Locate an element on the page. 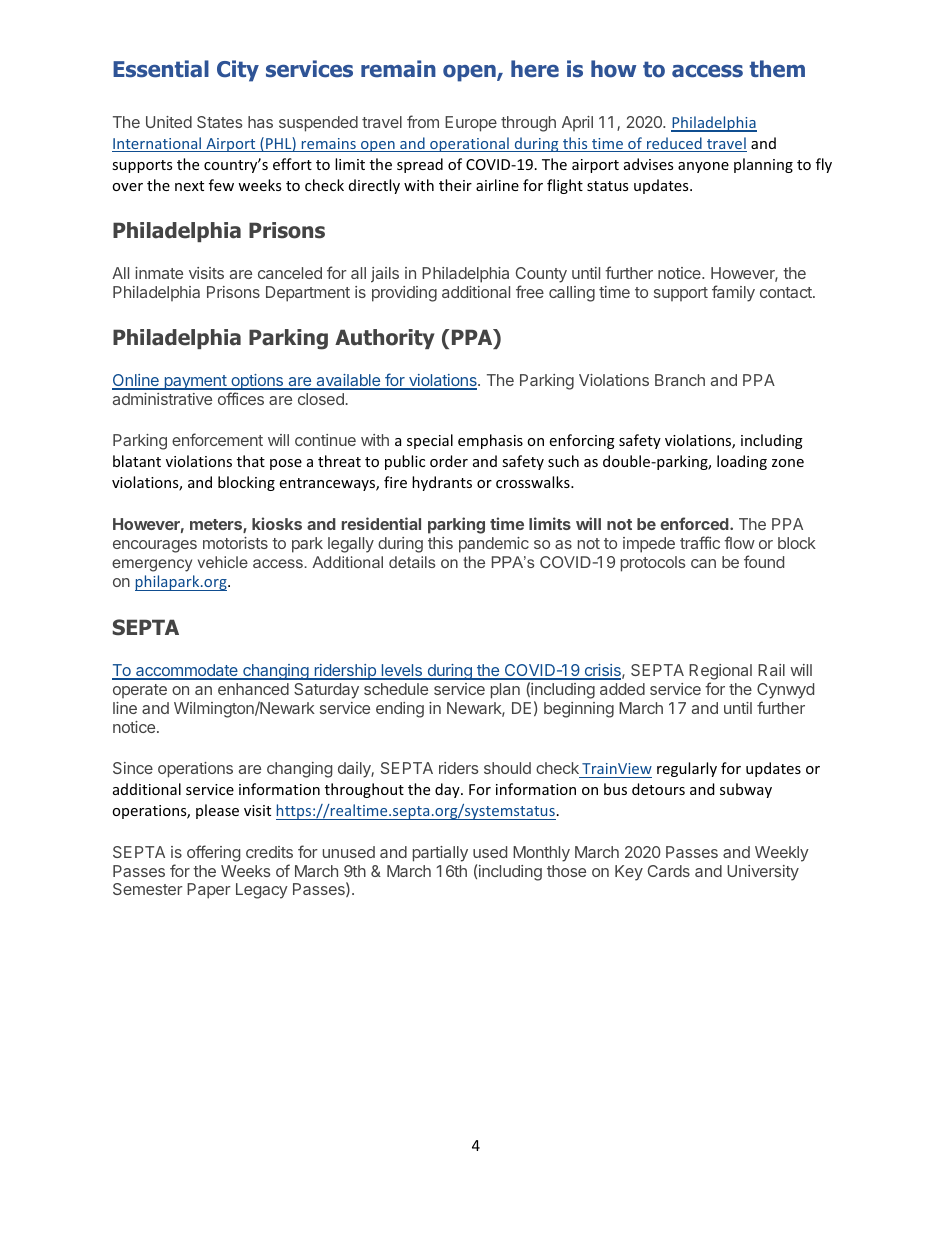  found is located at coordinates (764, 561).
